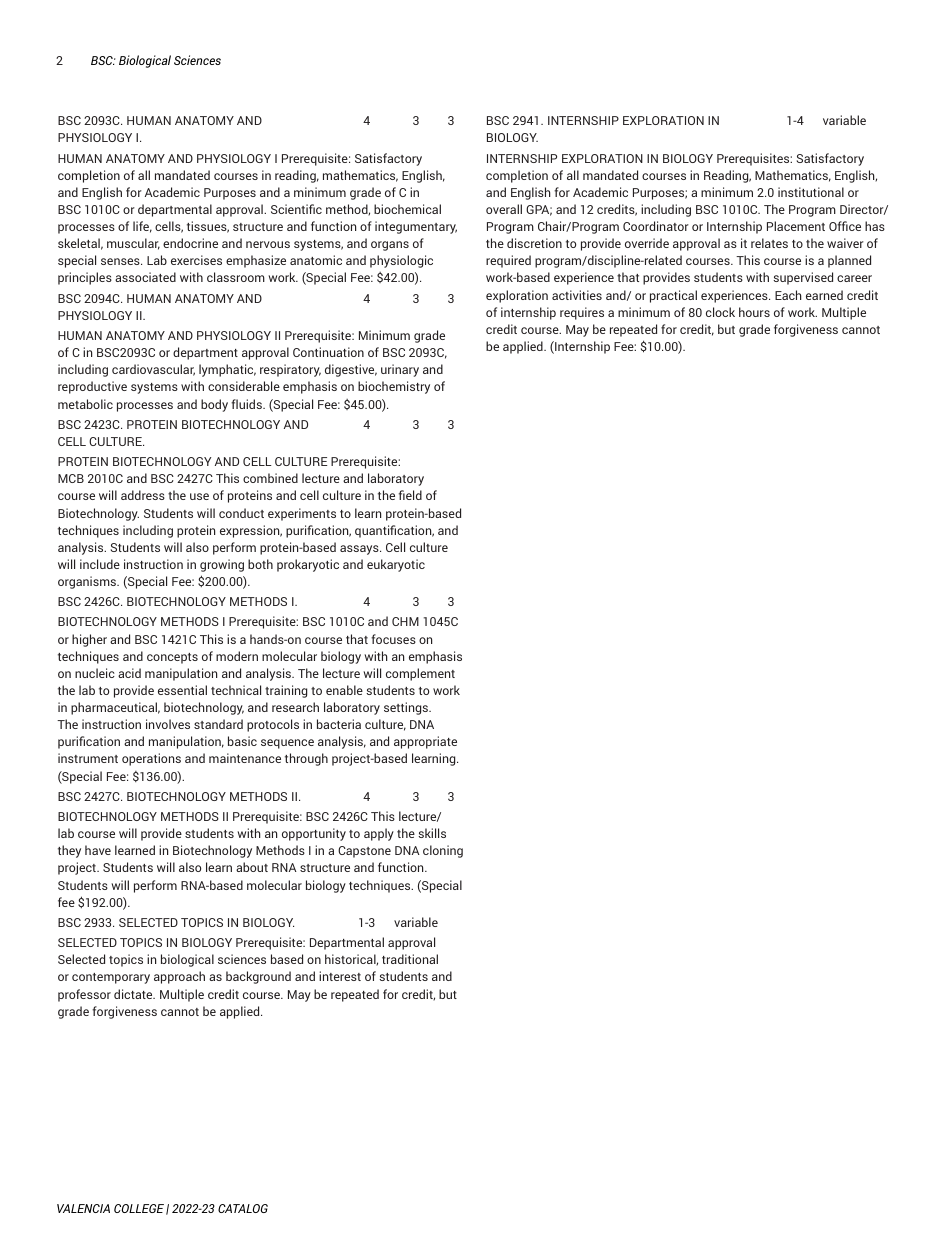  Describe the element at coordinates (243, 1208) in the screenshot. I see `CATALOG` at that location.
